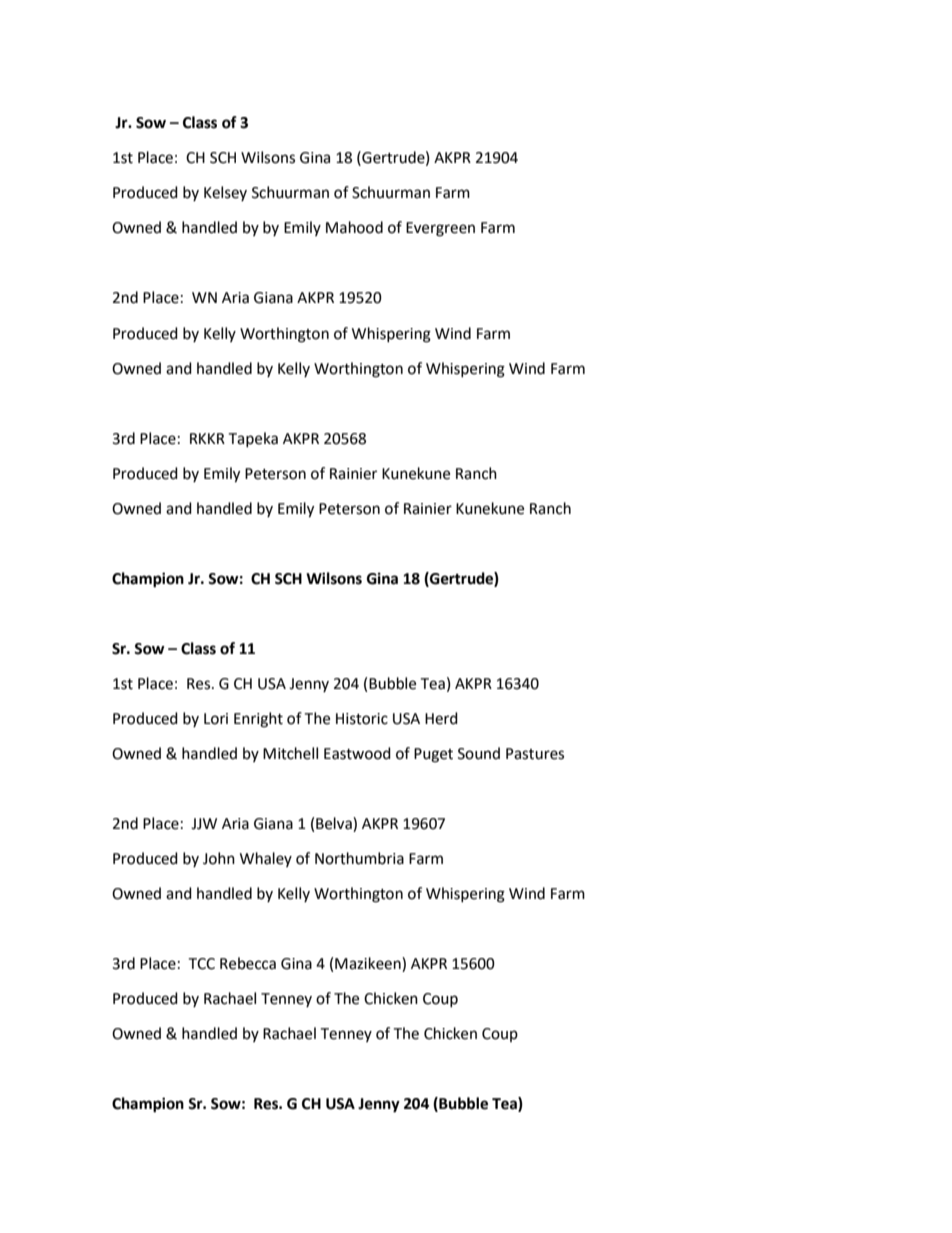 Image resolution: width=952 pixels, height=1233 pixels. I want to click on Evergreen, so click(440, 229).
